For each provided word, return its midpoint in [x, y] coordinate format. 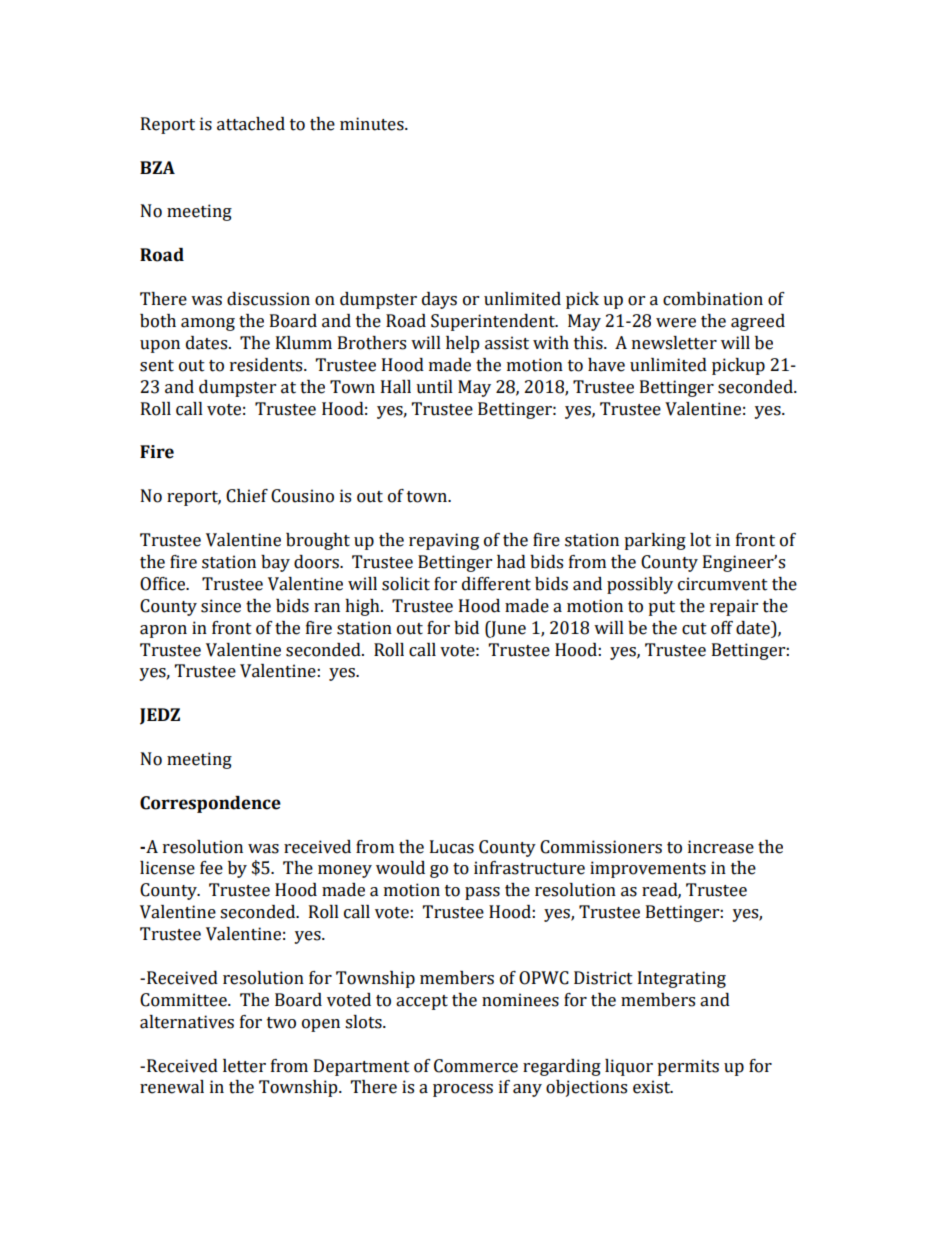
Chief [247, 496]
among [208, 324]
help [463, 344]
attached [251, 124]
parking [655, 541]
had [511, 562]
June [507, 629]
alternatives [187, 1022]
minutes [373, 124]
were [676, 323]
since [221, 606]
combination [713, 299]
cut [694, 629]
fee [211, 868]
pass [482, 893]
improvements [648, 869]
